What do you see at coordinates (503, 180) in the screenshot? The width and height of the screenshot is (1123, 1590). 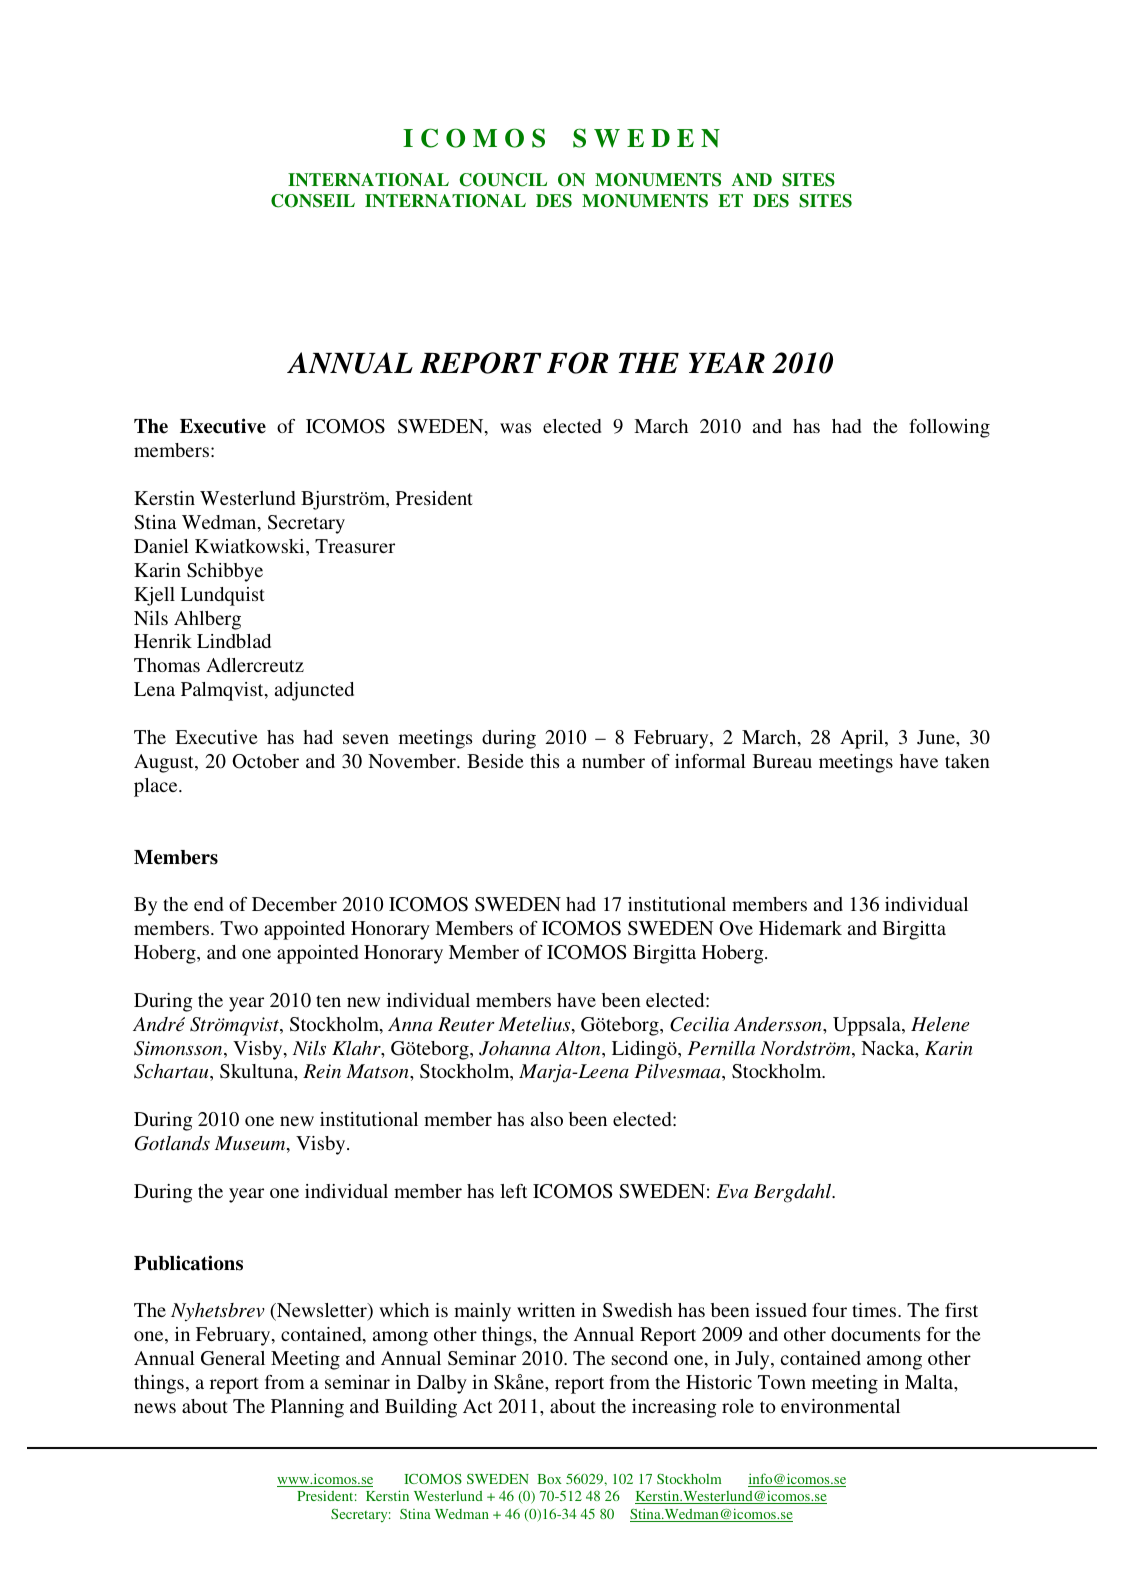 I see `COUNCIL` at bounding box center [503, 180].
